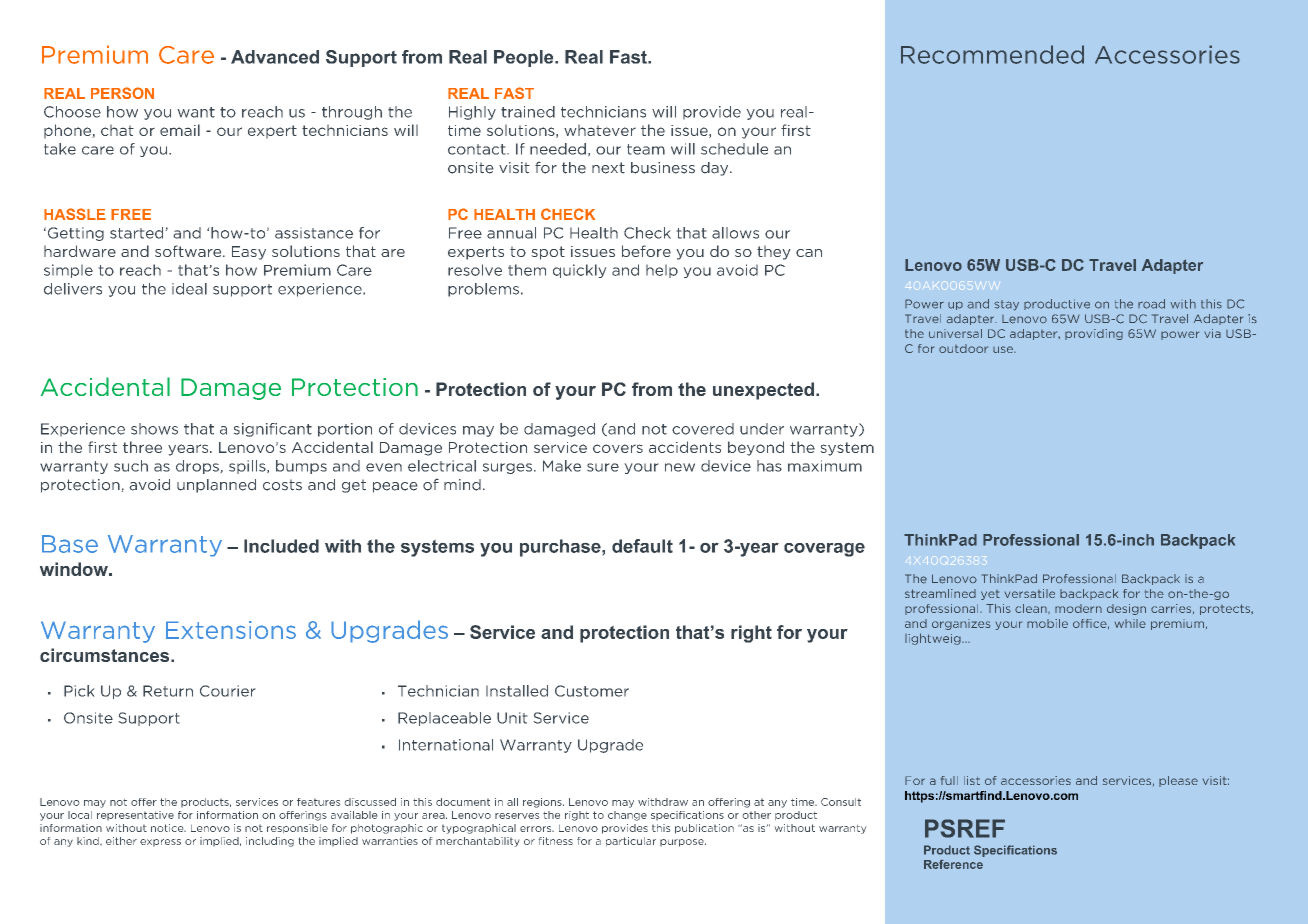 The width and height of the screenshot is (1308, 924). What do you see at coordinates (160, 843) in the screenshot?
I see `express` at bounding box center [160, 843].
